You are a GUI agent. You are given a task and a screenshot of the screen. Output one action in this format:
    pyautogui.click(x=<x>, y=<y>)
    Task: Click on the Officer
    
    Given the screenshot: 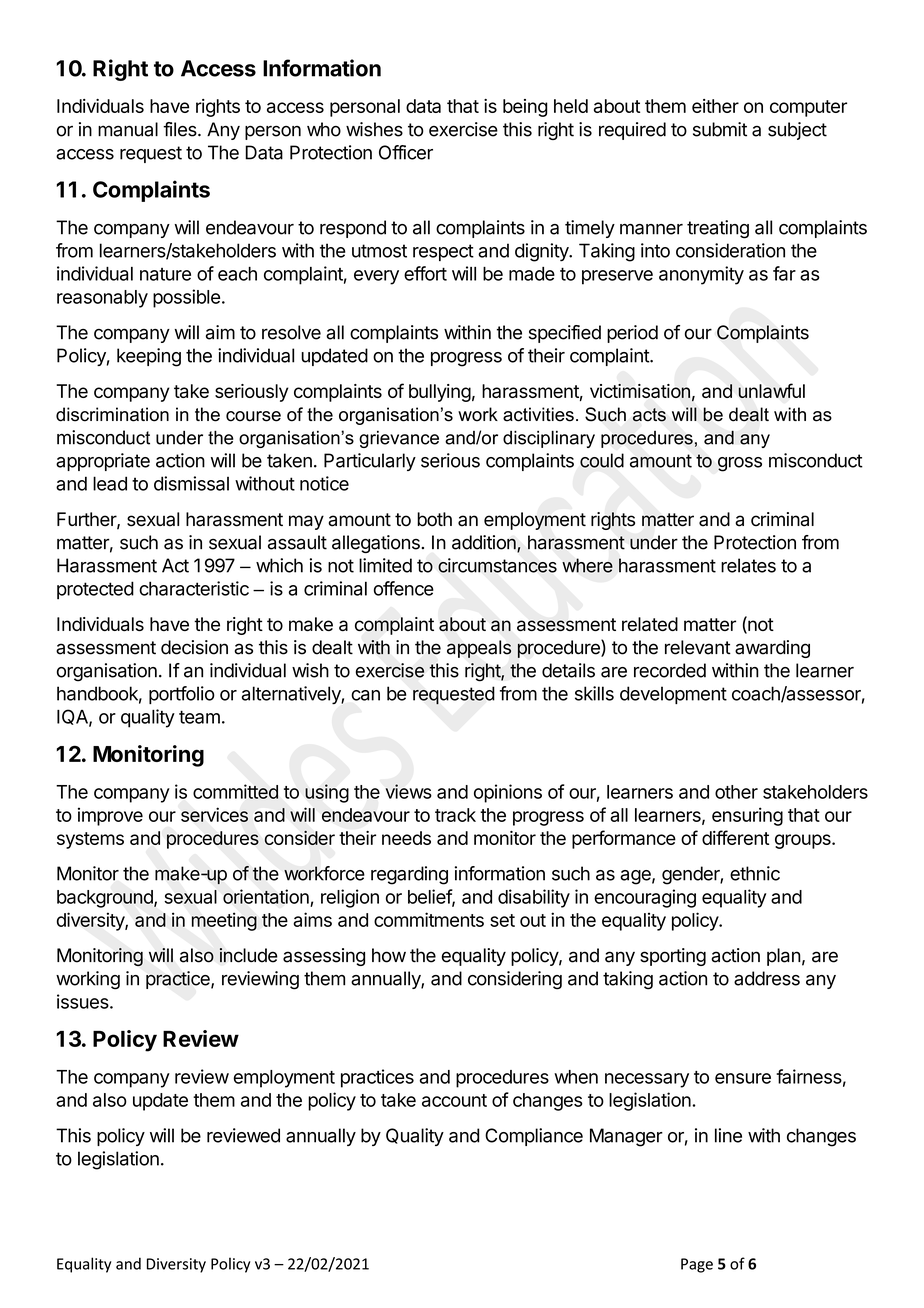 What is the action you would take?
    pyautogui.click(x=406, y=152)
